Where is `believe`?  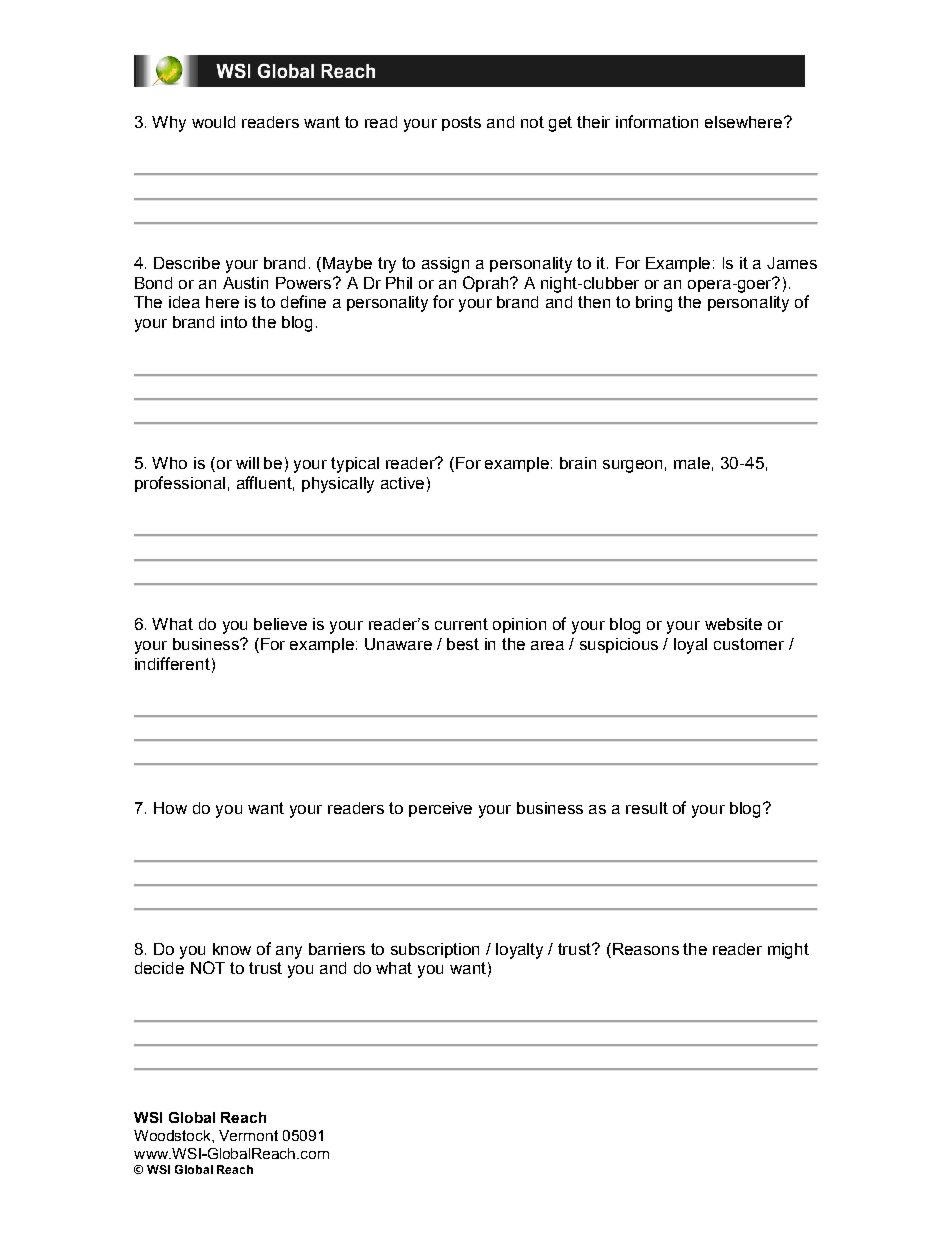
believe is located at coordinates (280, 624).
